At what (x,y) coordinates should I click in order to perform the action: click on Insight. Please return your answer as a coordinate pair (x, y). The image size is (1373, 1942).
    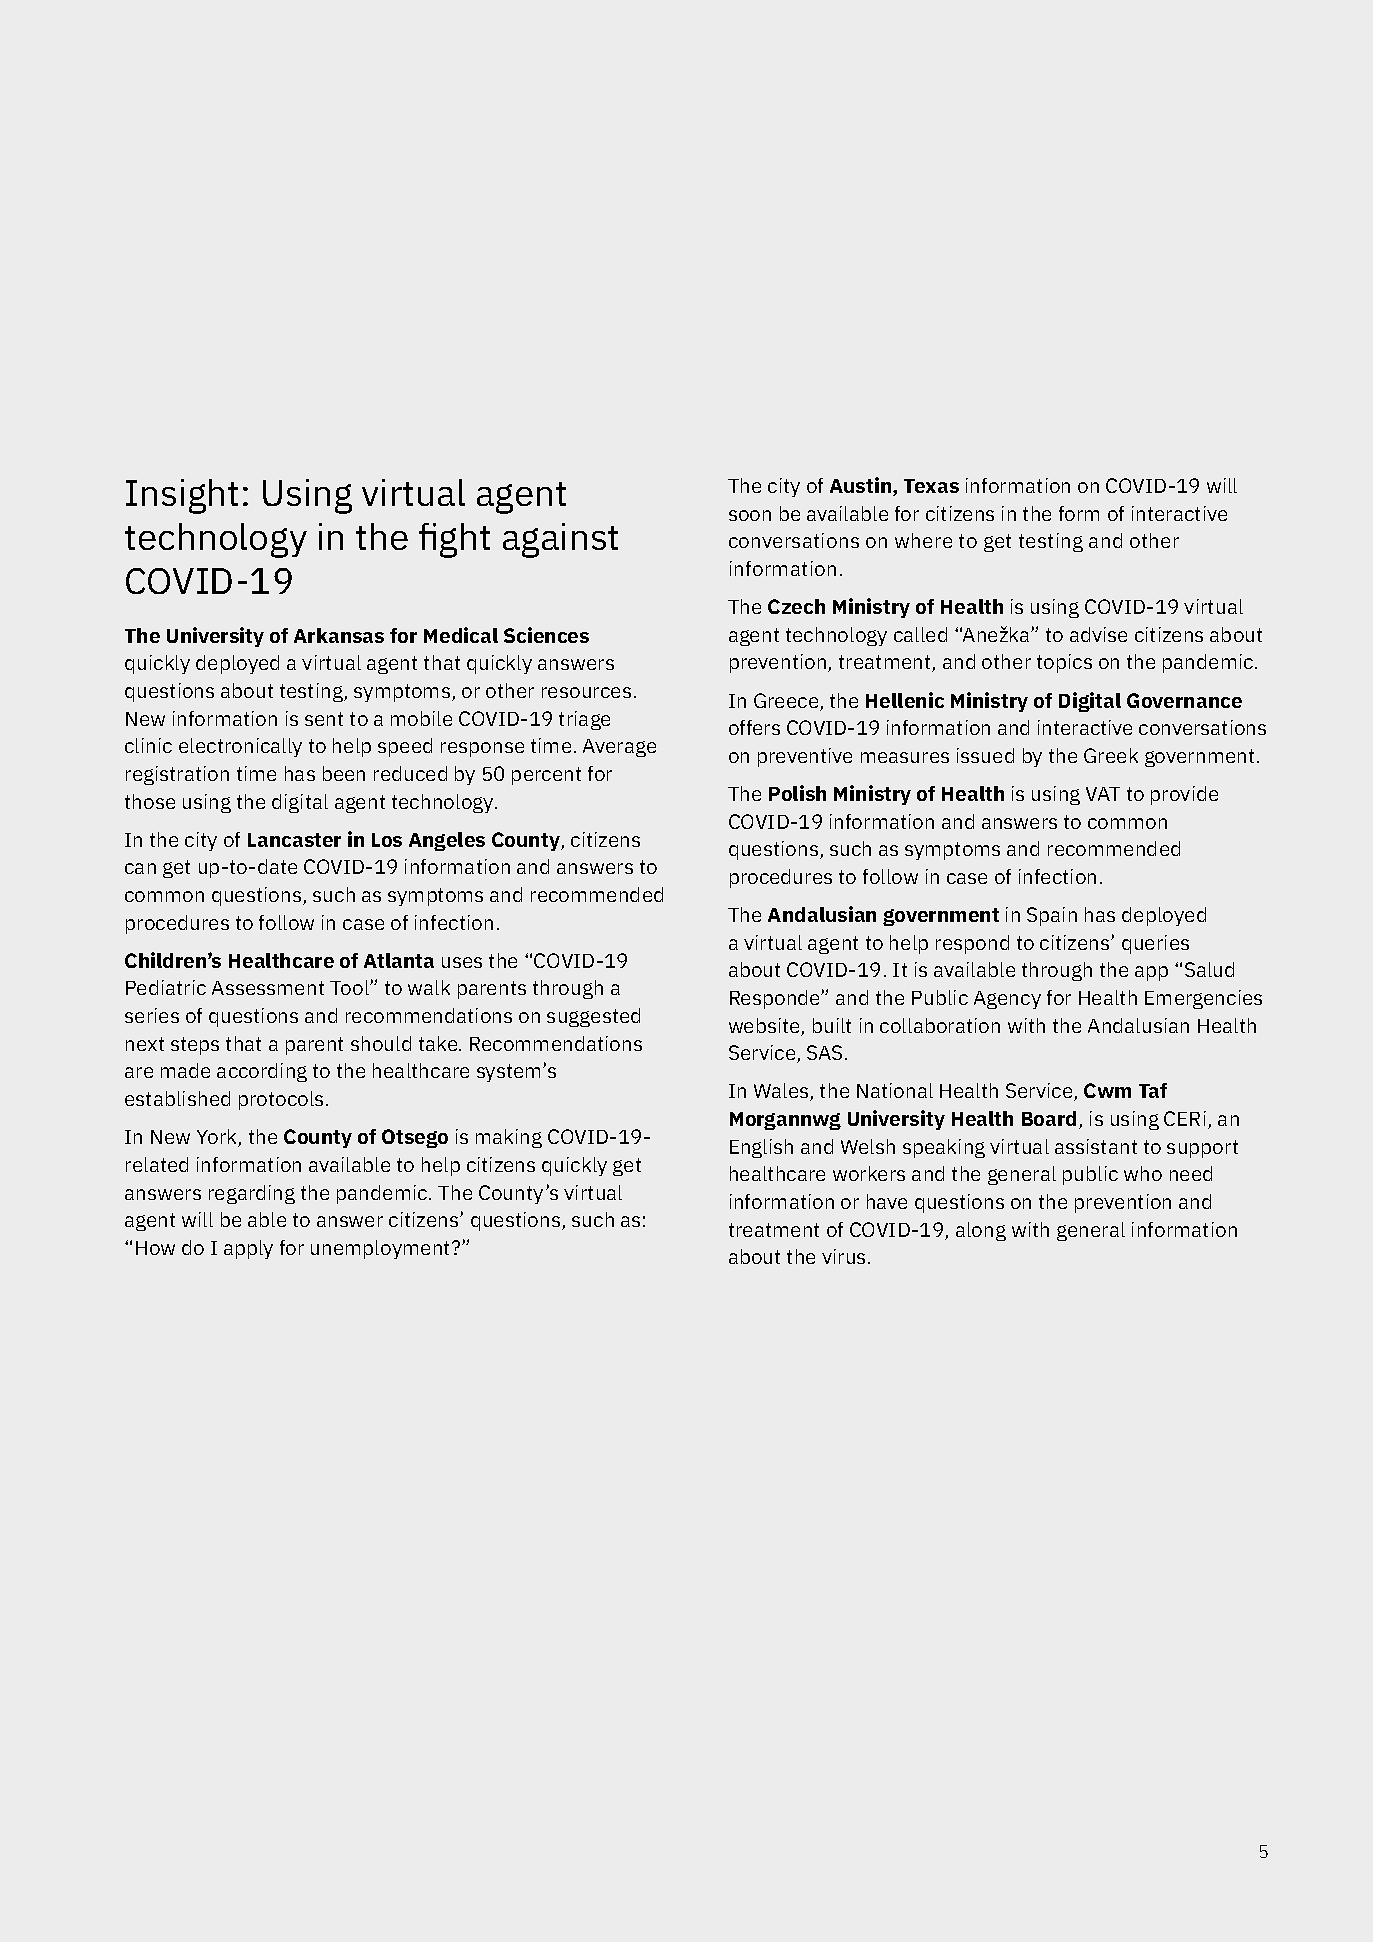
    Looking at the image, I should click on (182, 496).
